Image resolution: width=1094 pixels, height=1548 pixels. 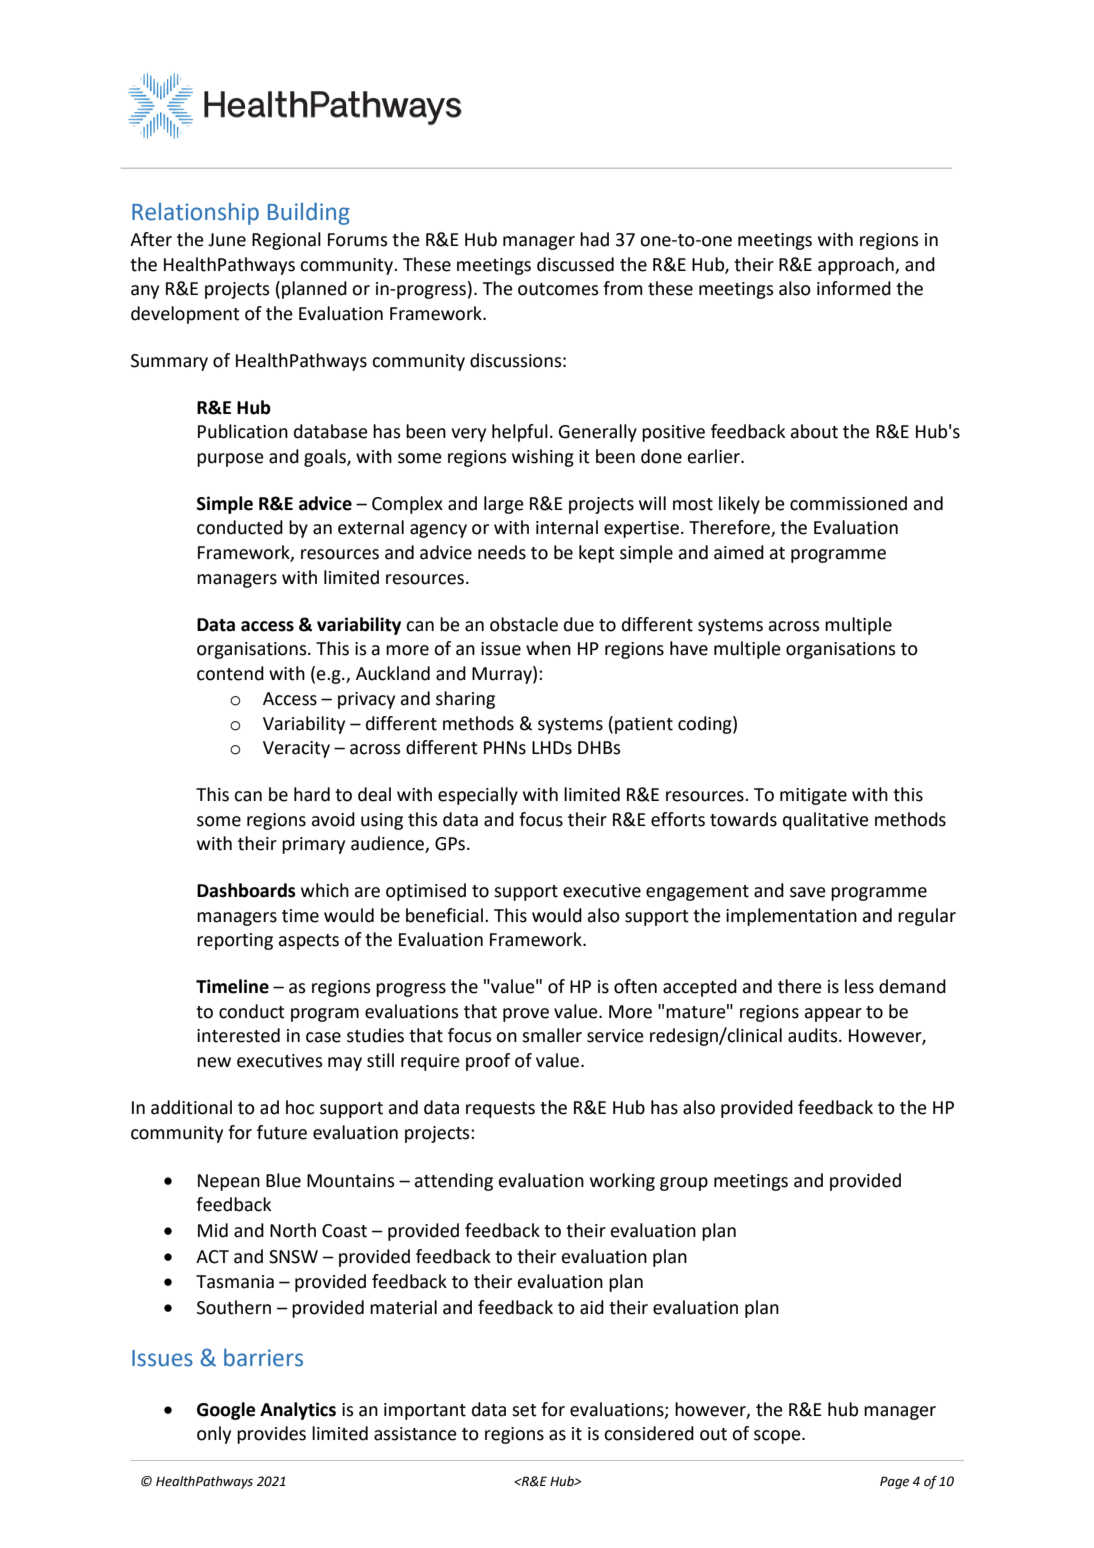 What do you see at coordinates (524, 1410) in the document?
I see `set` at bounding box center [524, 1410].
